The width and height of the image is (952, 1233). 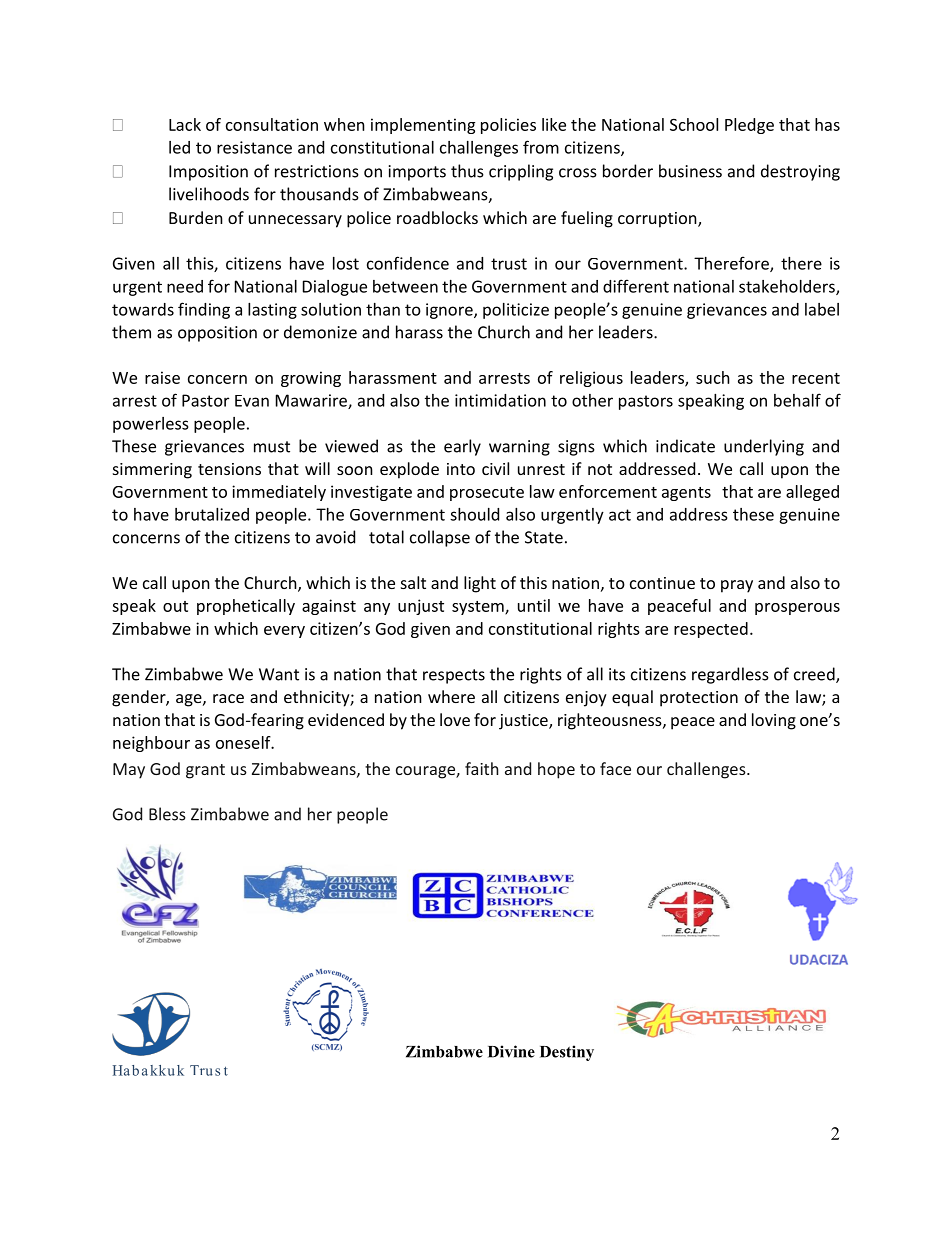 I want to click on light, so click(x=480, y=584).
